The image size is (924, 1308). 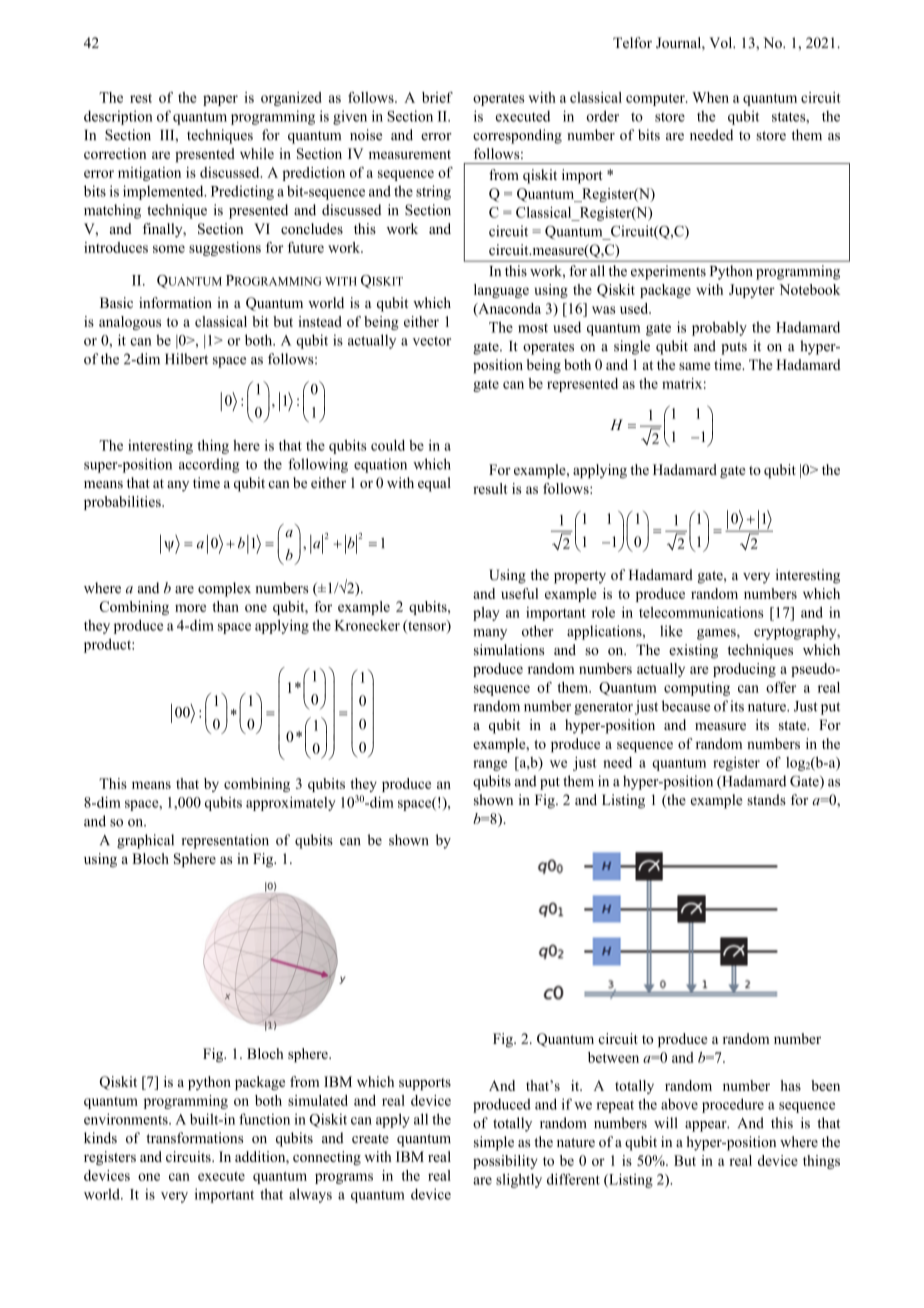 What do you see at coordinates (766, 799) in the screenshot?
I see `stands` at bounding box center [766, 799].
